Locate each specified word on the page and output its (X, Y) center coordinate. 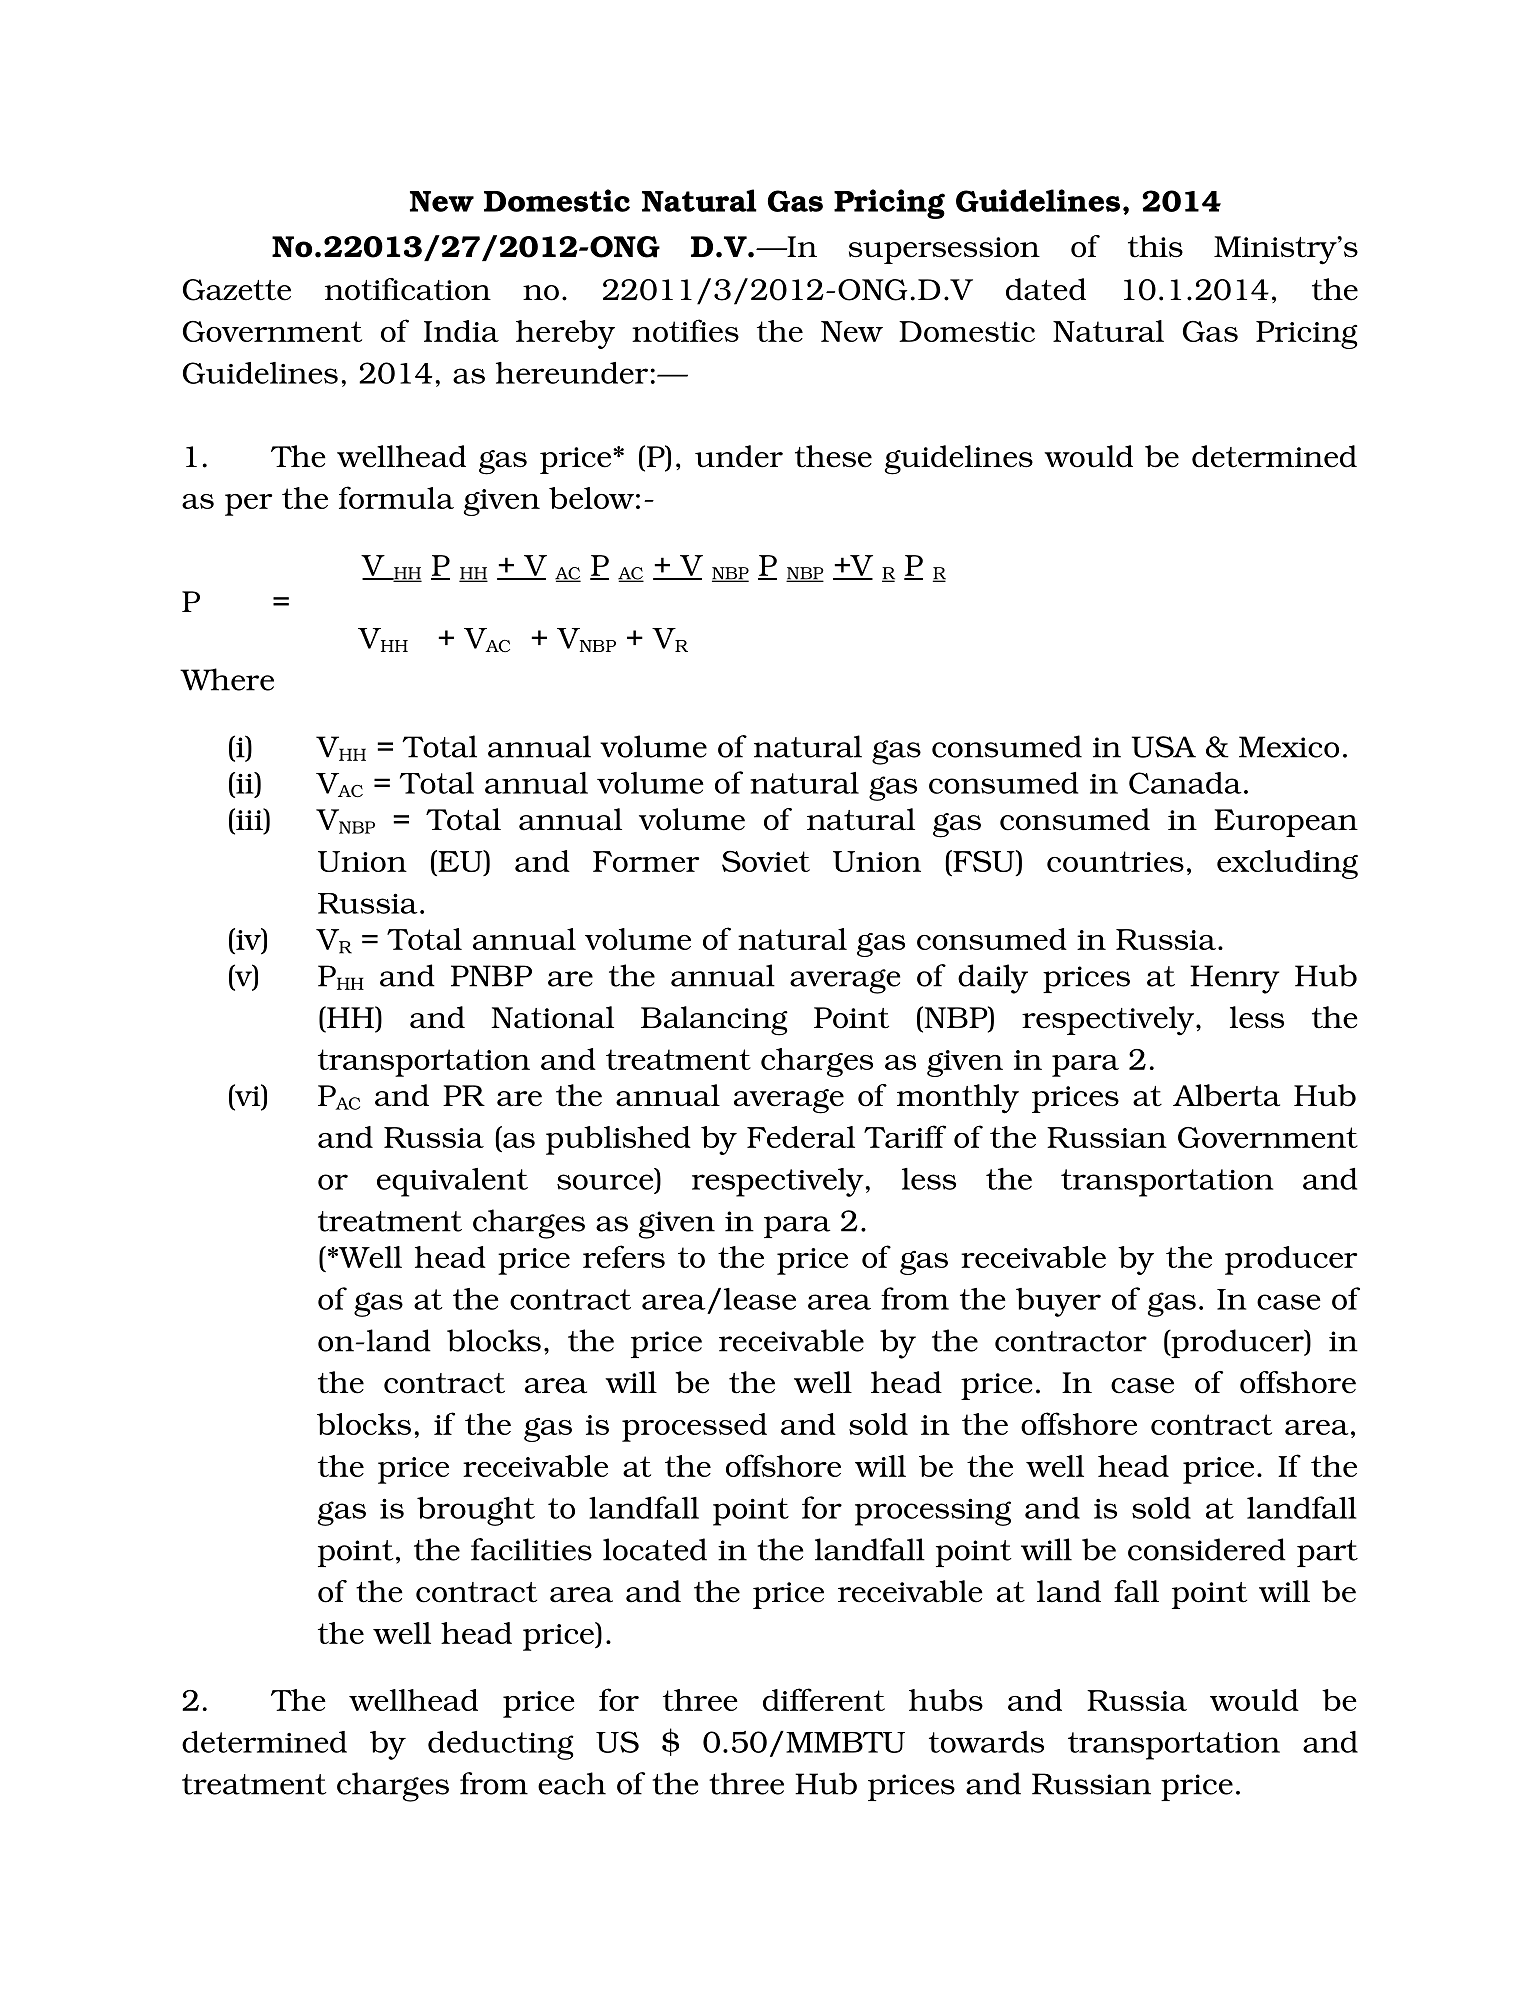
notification (408, 289)
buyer (1058, 1302)
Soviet (766, 861)
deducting (501, 1745)
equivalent (452, 1182)
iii (249, 819)
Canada (1185, 783)
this (1155, 246)
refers (624, 1256)
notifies (685, 330)
